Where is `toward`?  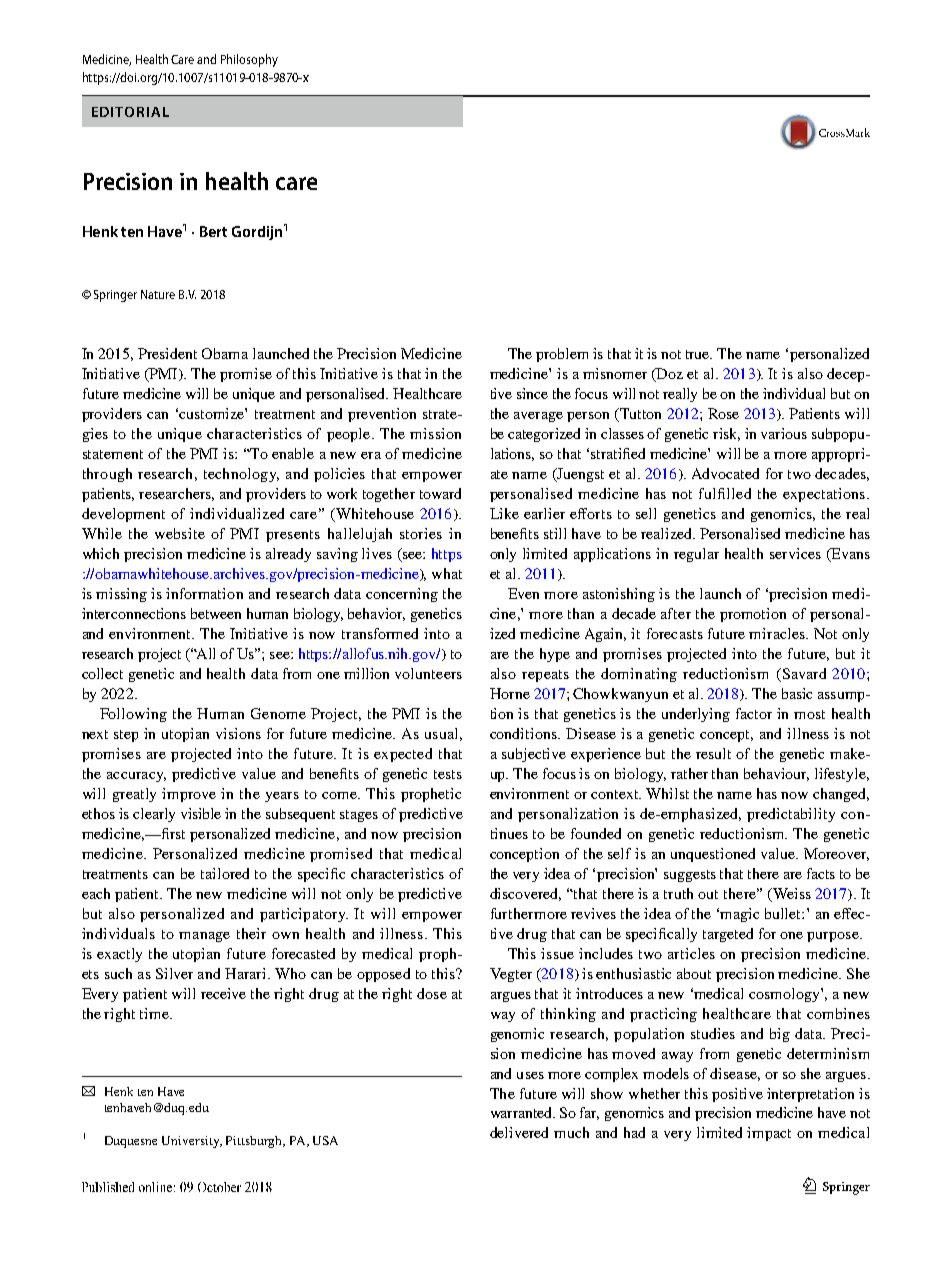
toward is located at coordinates (440, 493).
